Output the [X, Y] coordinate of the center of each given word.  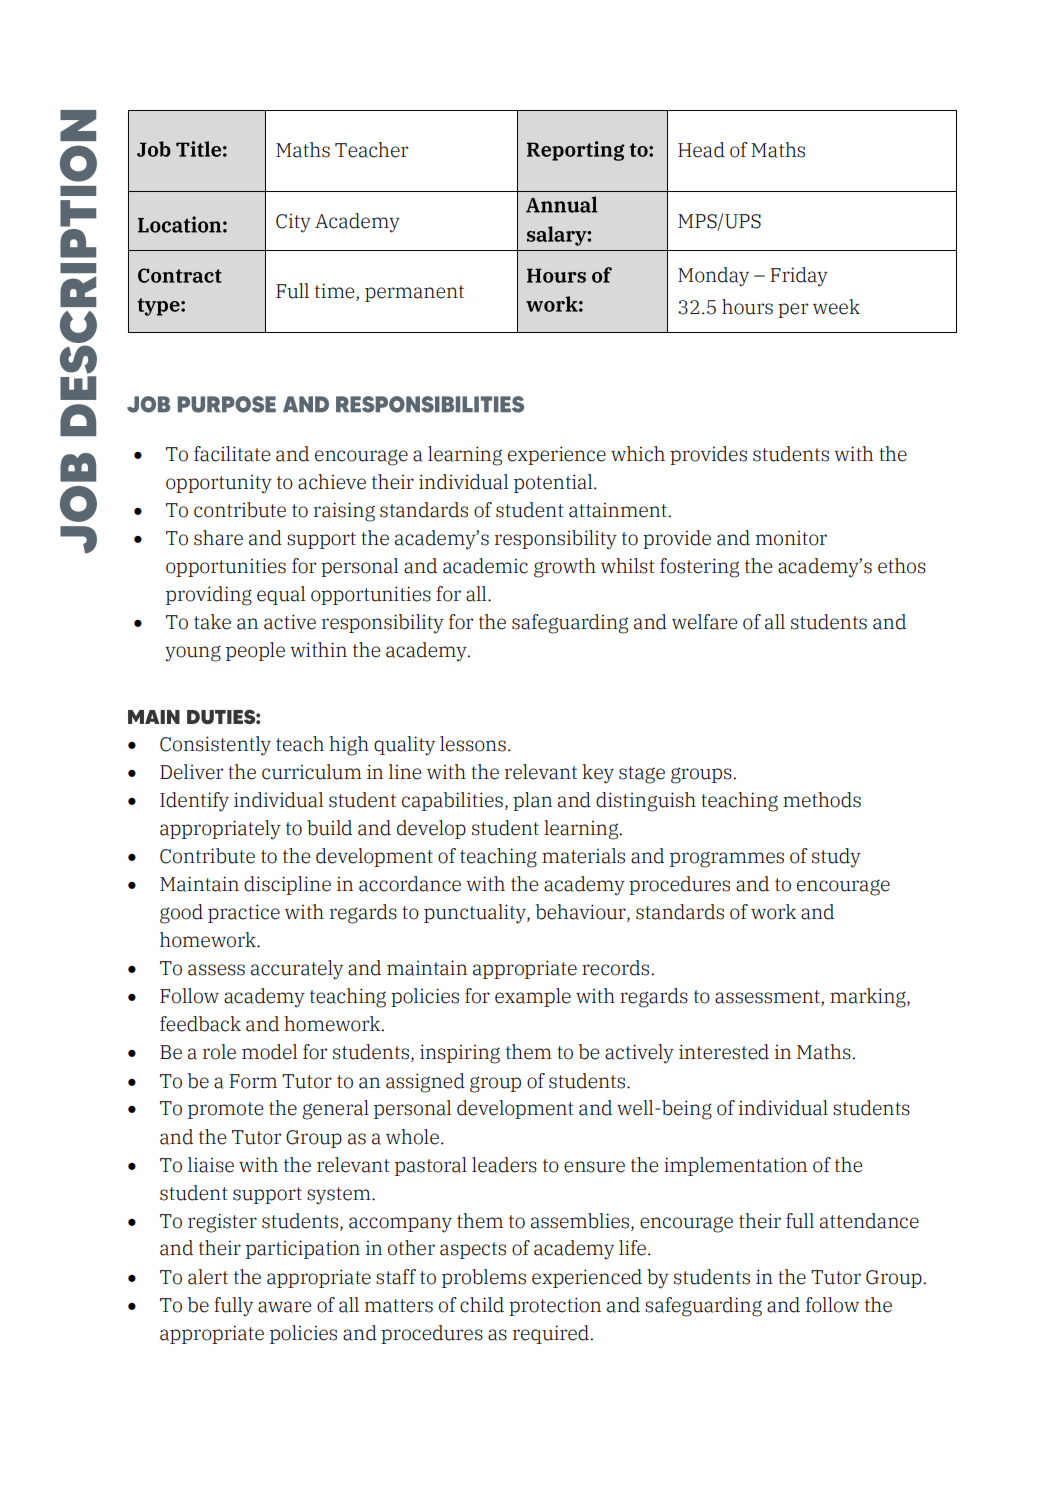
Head [701, 150]
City [293, 223]
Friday [799, 277]
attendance [869, 1221]
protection [555, 1306]
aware [284, 1307]
